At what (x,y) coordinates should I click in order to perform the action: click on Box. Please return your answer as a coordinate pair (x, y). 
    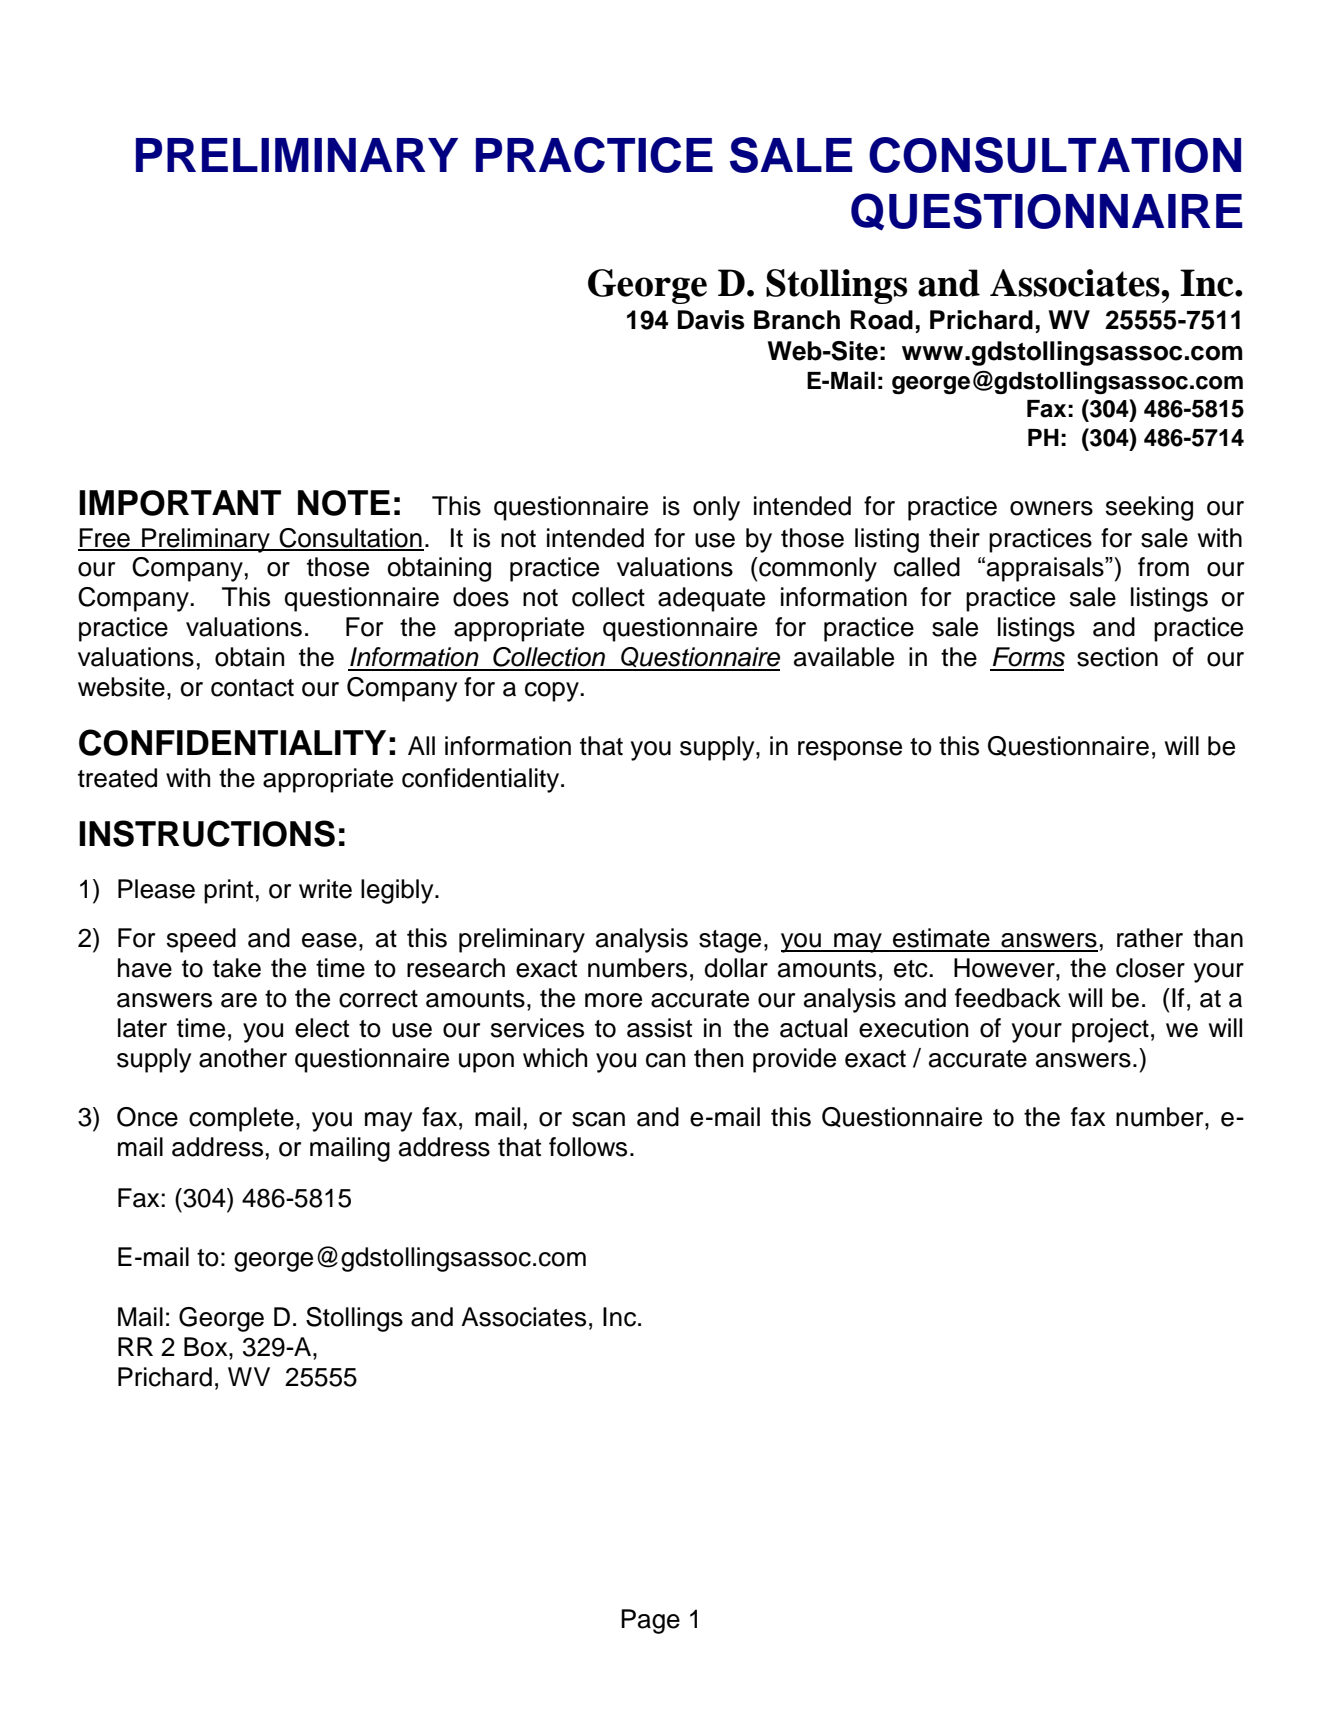
    Looking at the image, I should click on (207, 1347).
